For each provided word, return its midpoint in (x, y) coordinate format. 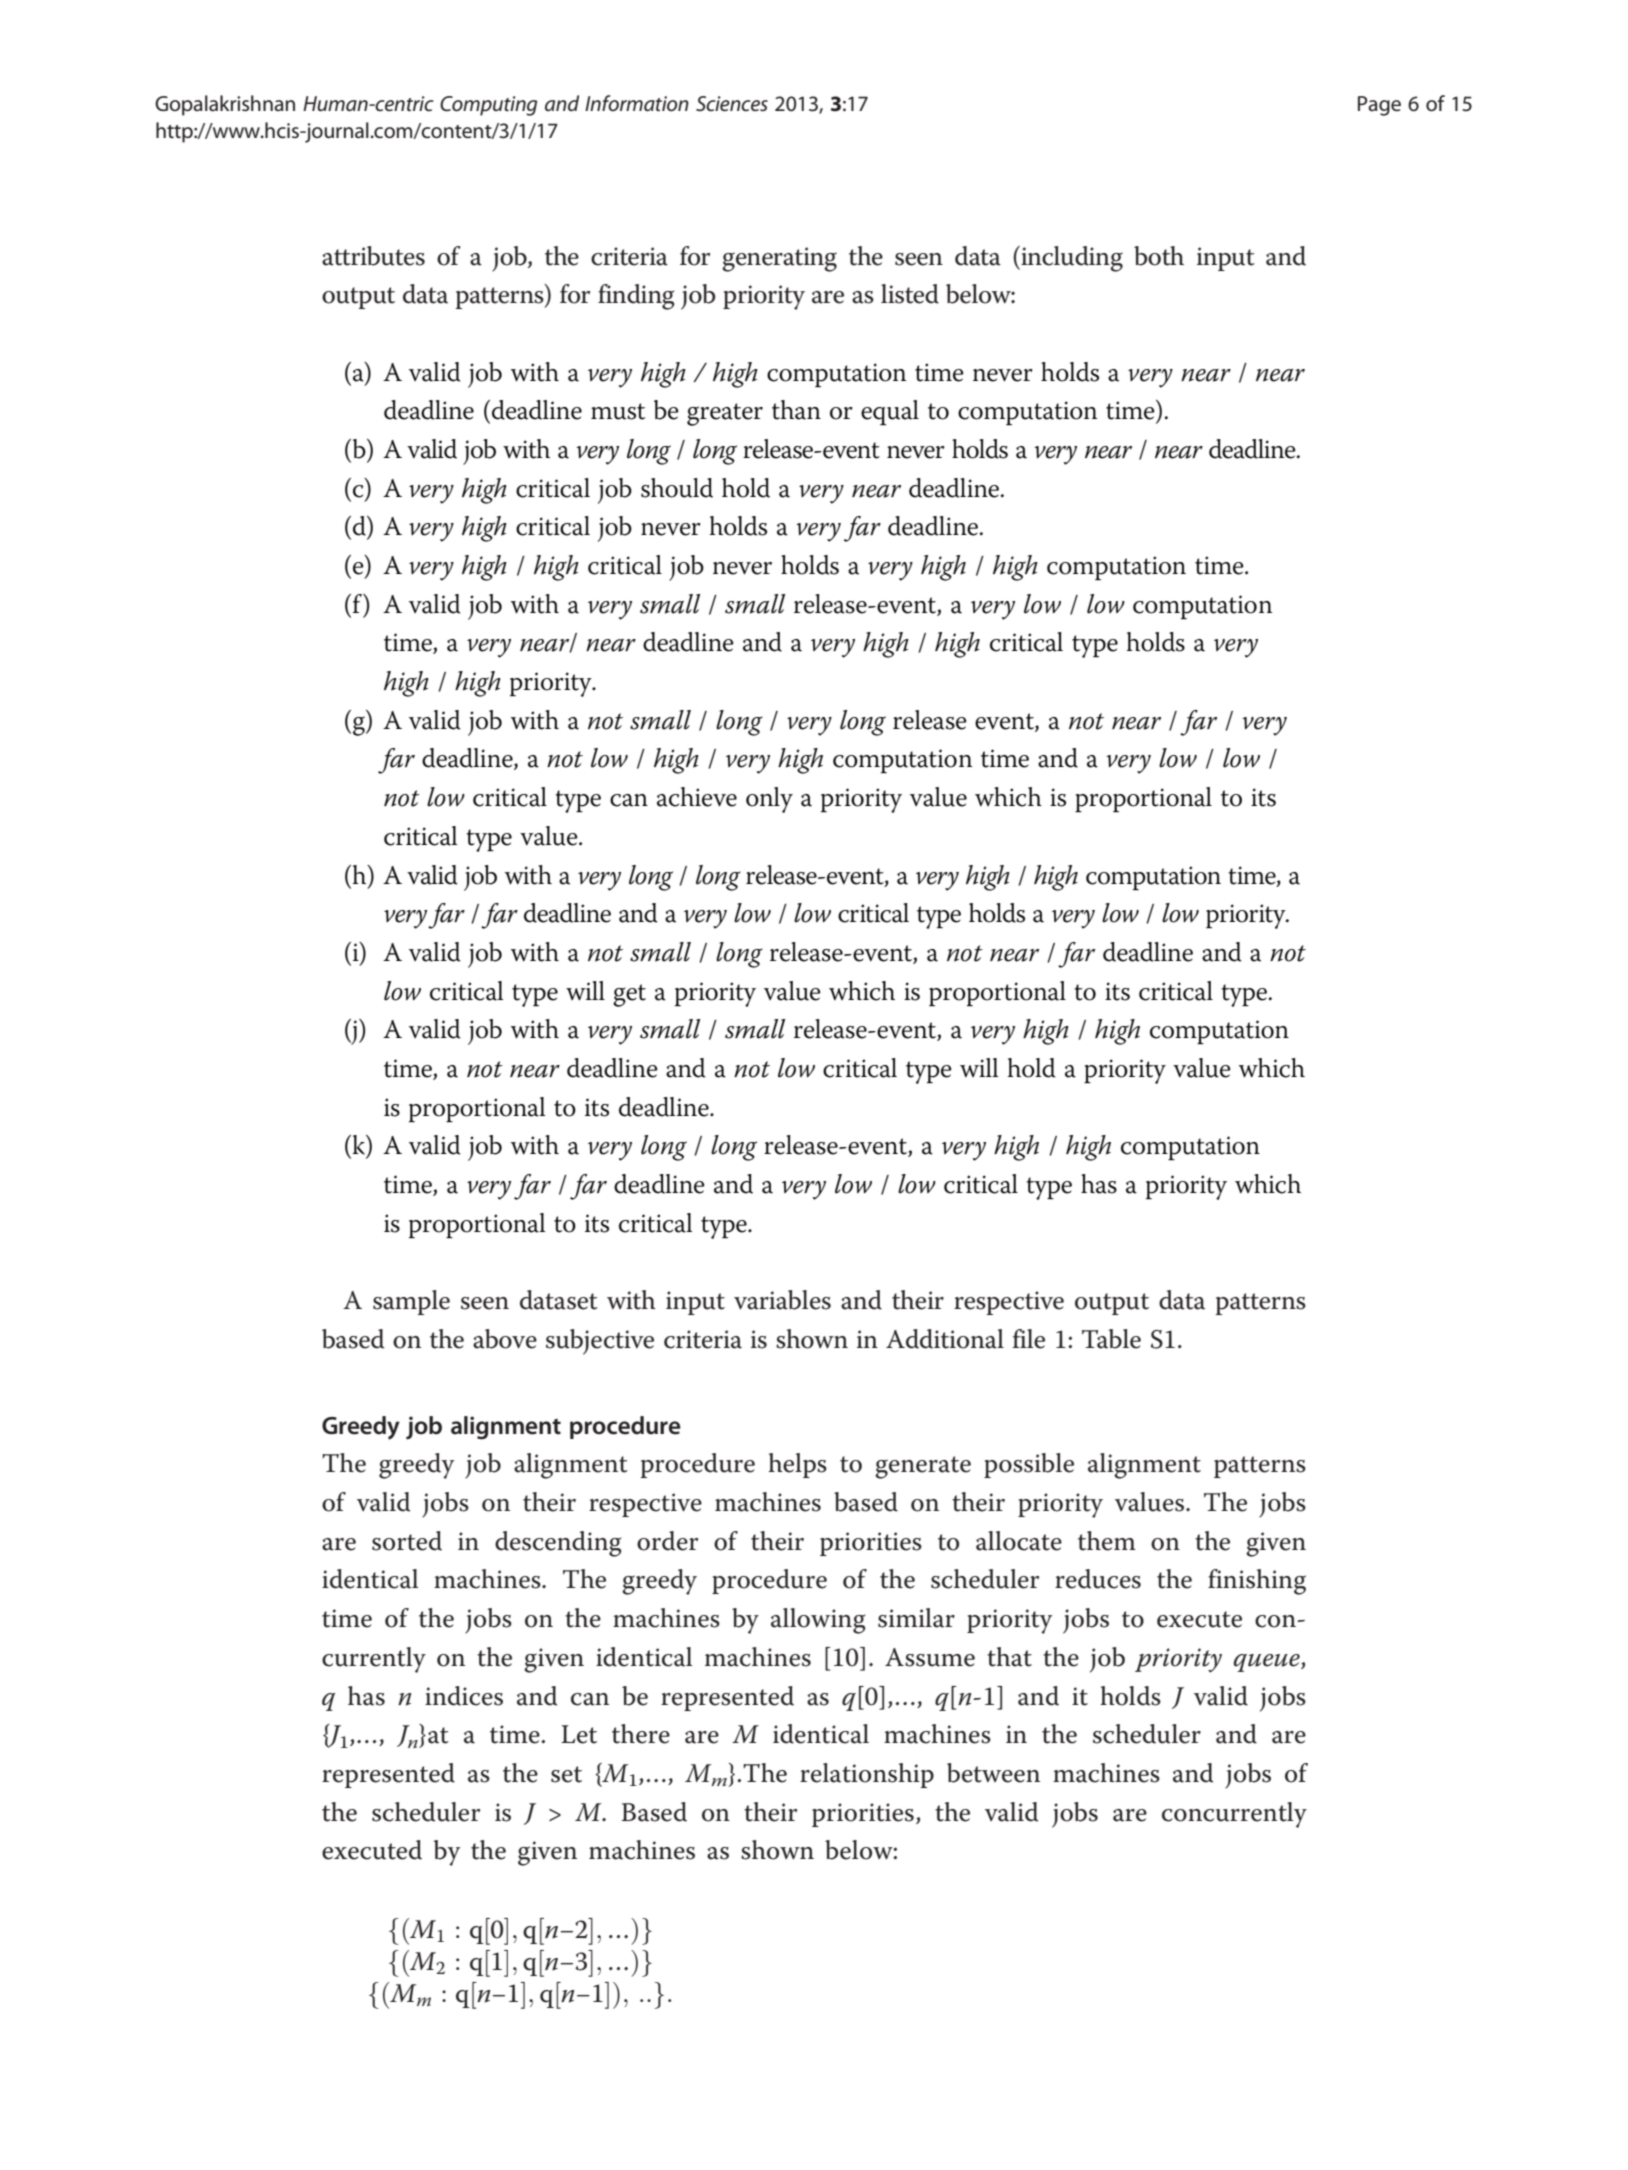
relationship (867, 1775)
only (769, 800)
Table (1111, 1339)
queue (1268, 1663)
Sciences (732, 103)
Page (1379, 106)
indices (464, 1696)
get (629, 995)
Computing (488, 106)
